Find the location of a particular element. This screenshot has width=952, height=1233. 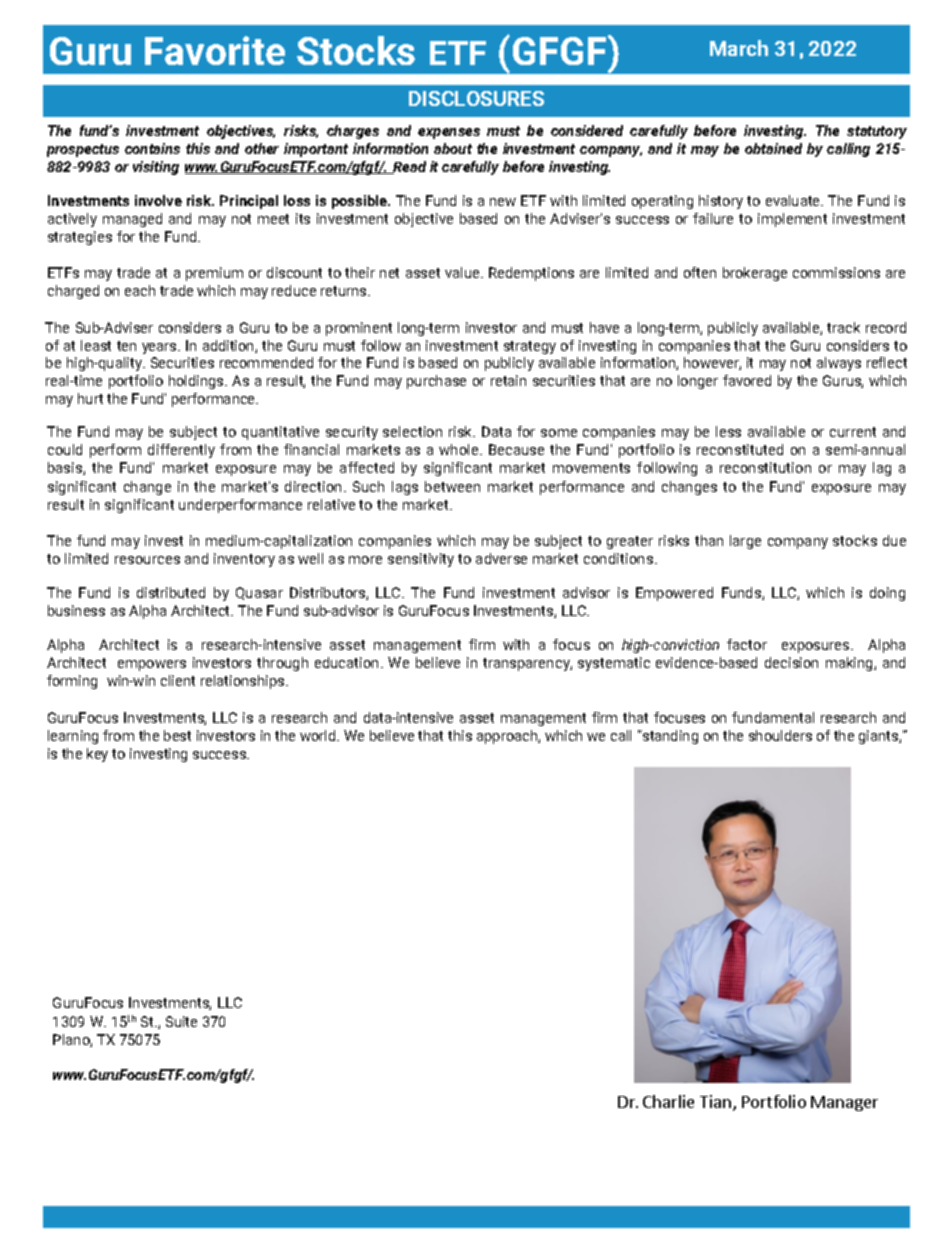

March is located at coordinates (739, 48).
